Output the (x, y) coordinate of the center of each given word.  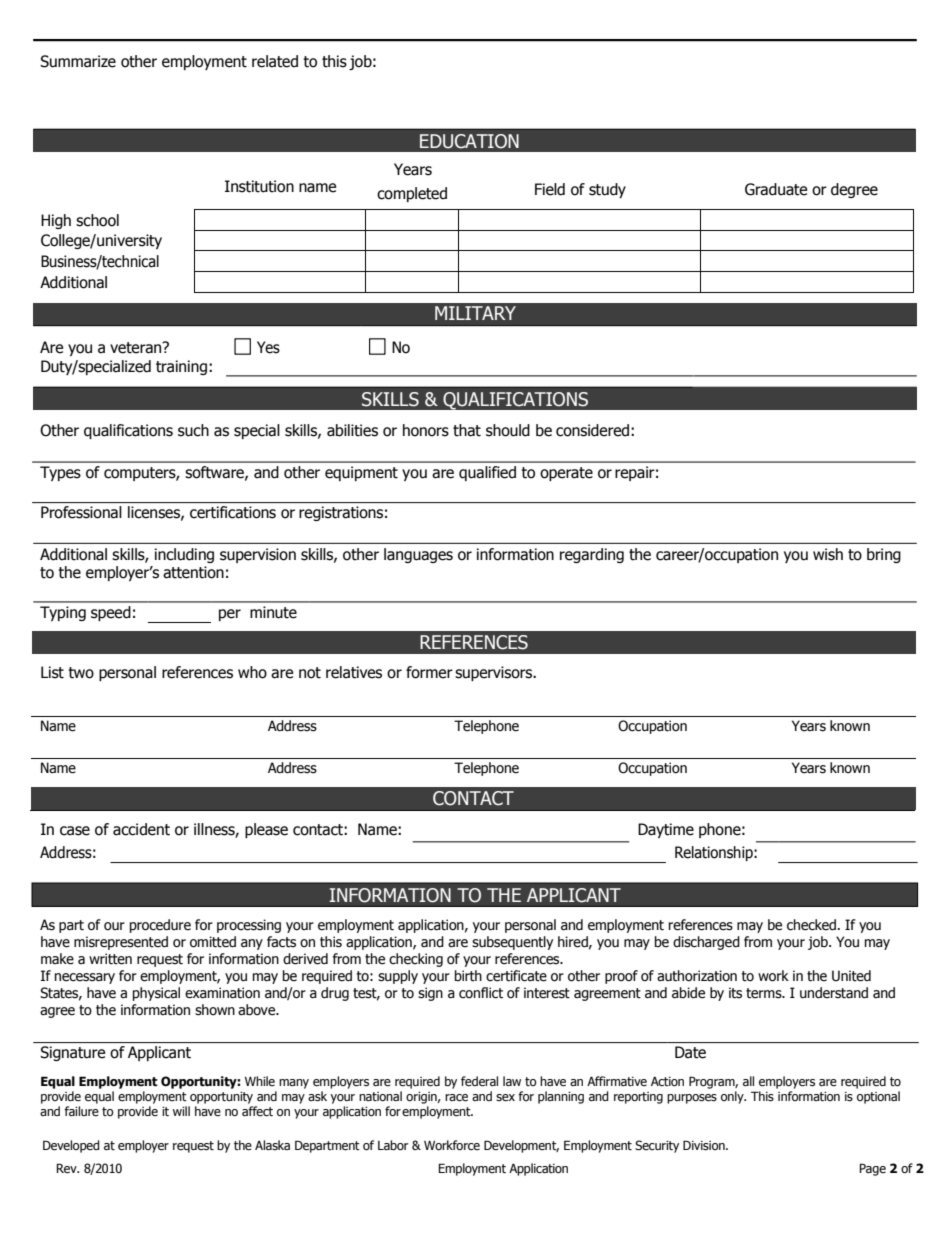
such (193, 430)
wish (828, 554)
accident (141, 829)
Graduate (776, 189)
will (181, 1111)
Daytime (666, 830)
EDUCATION (469, 141)
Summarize (78, 61)
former (429, 672)
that (467, 430)
